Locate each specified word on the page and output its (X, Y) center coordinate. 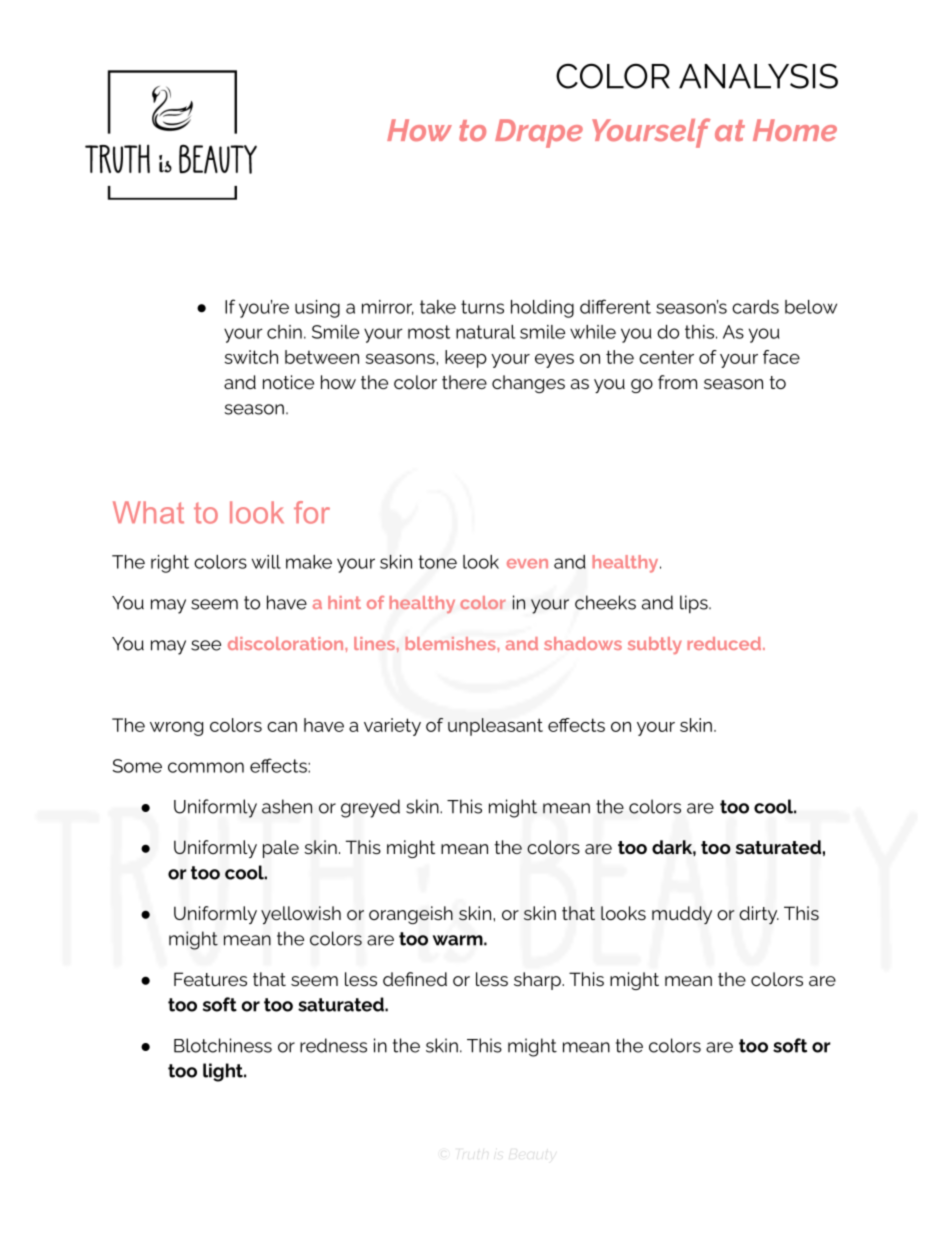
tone (437, 562)
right (170, 564)
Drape (539, 133)
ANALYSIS (758, 76)
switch (251, 357)
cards (755, 307)
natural (485, 332)
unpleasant (495, 727)
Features (210, 979)
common (206, 767)
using (317, 309)
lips (695, 604)
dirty (759, 915)
